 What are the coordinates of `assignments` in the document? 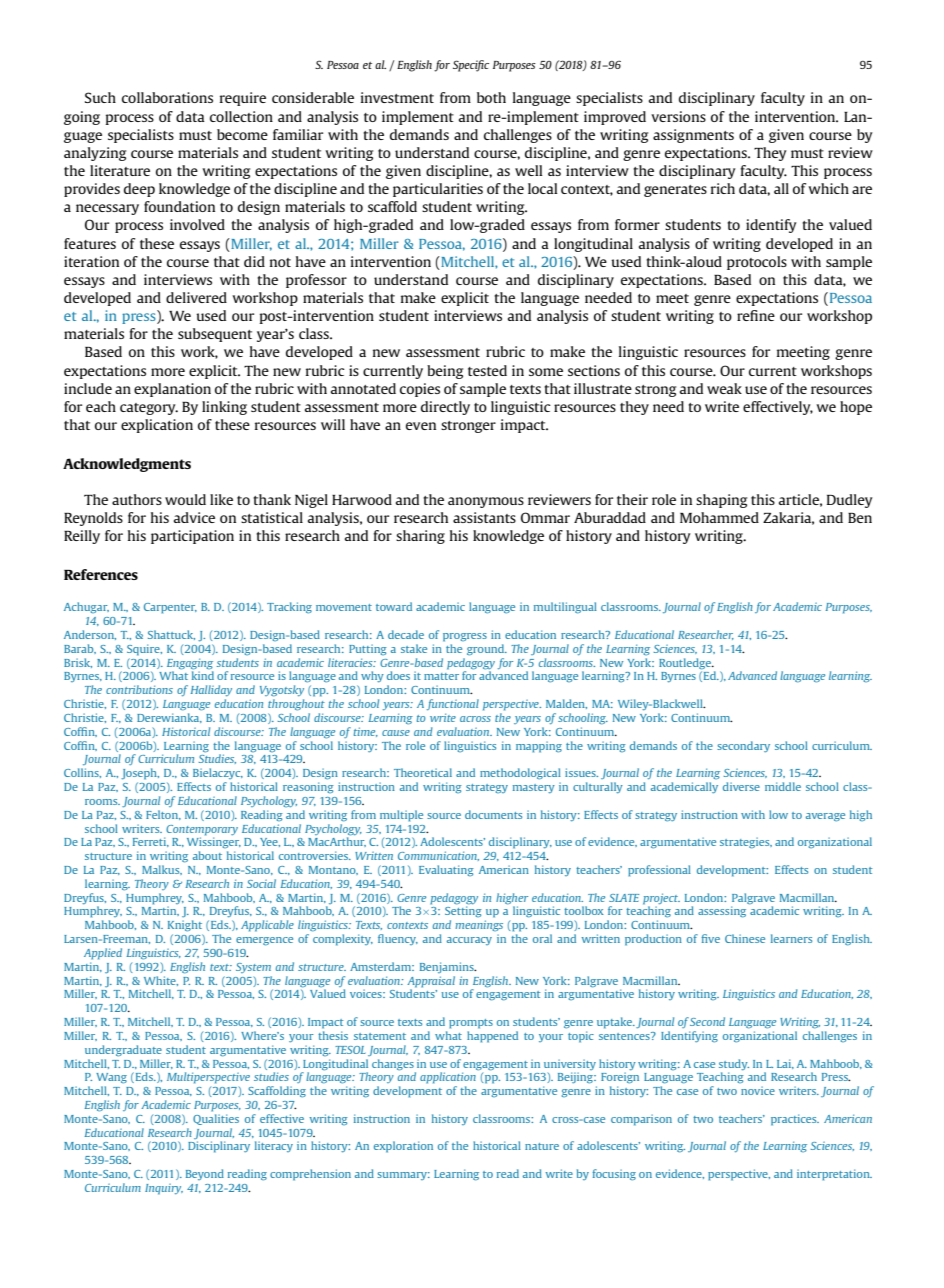 It's located at (693, 136).
